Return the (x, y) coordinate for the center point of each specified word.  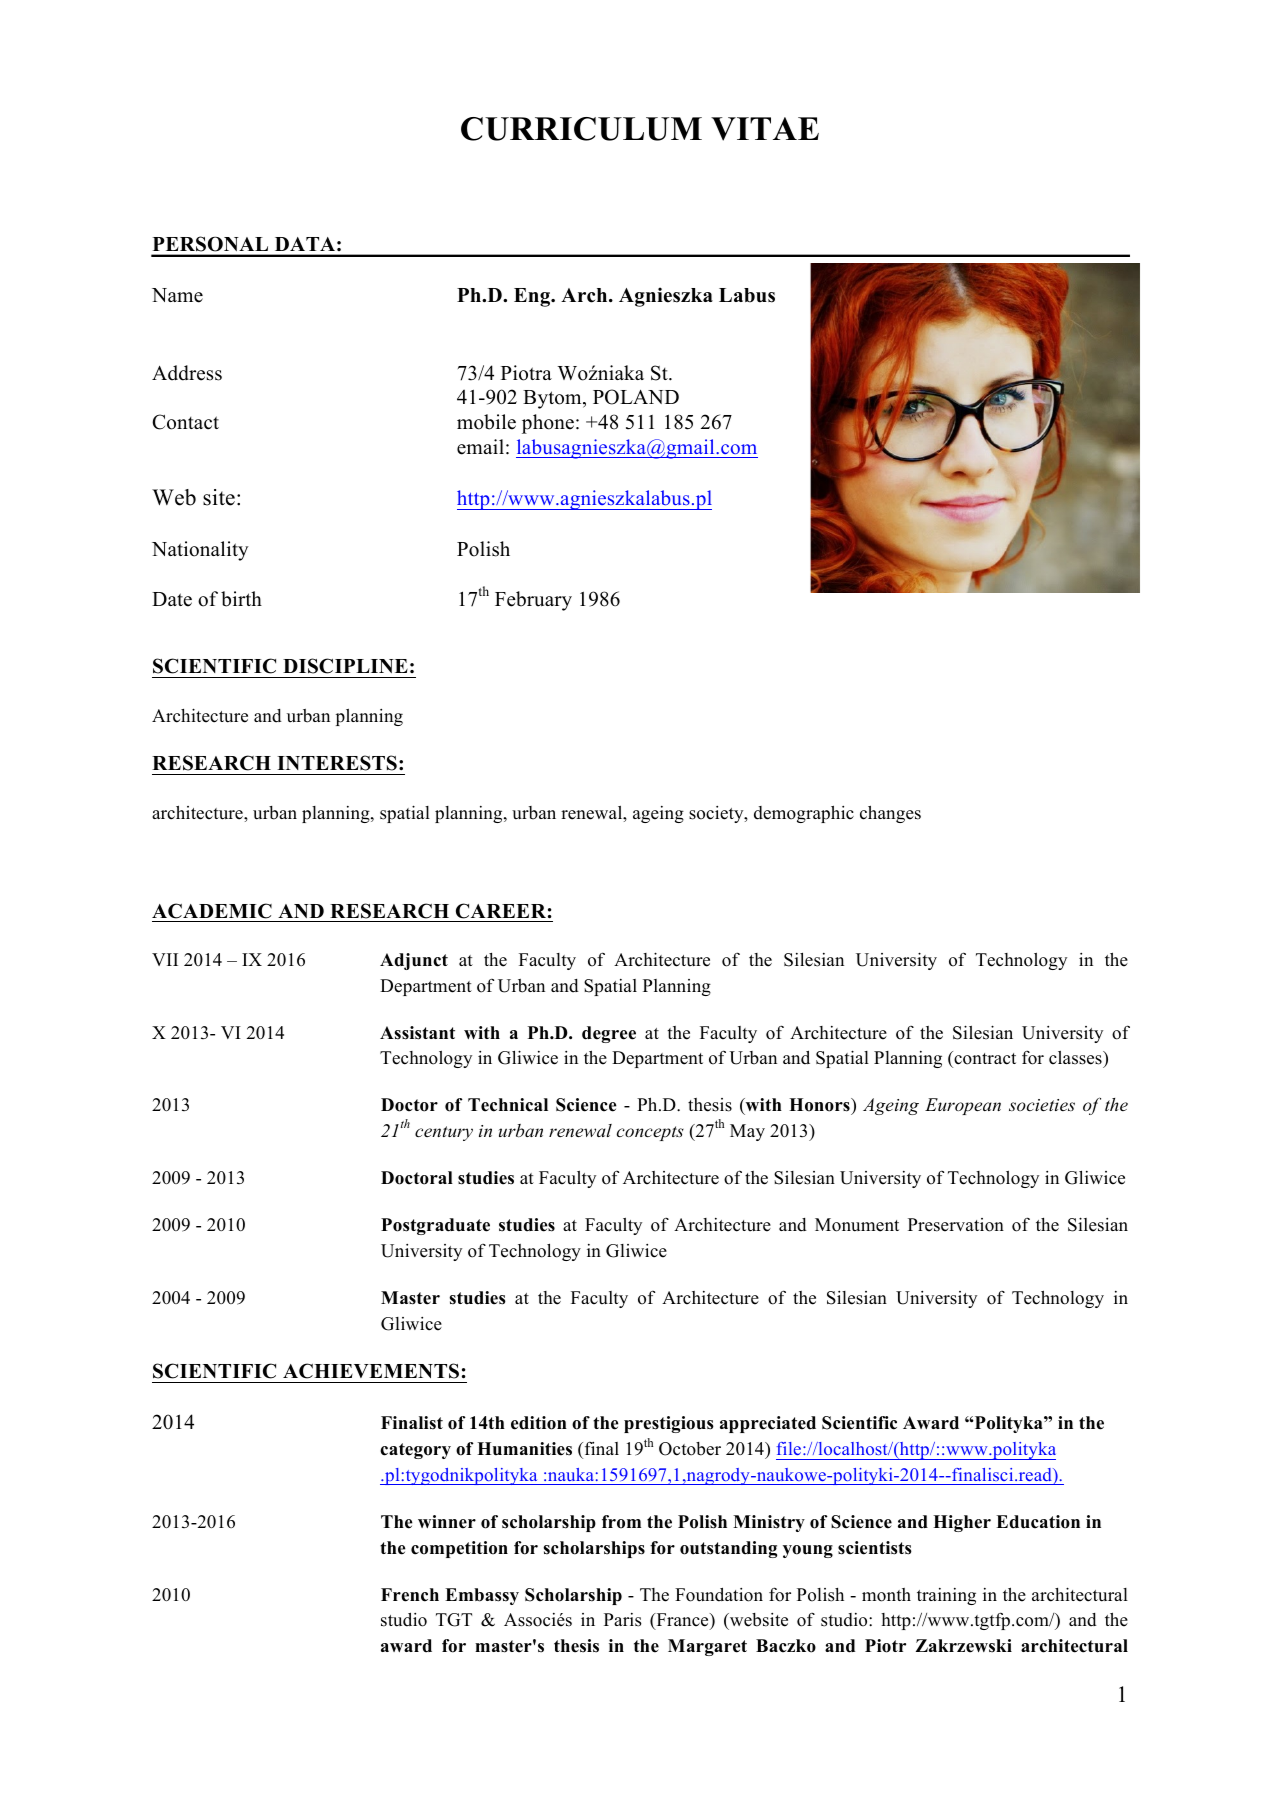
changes (890, 814)
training (946, 1596)
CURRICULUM (581, 129)
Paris (623, 1620)
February (533, 601)
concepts (650, 1133)
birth (241, 599)
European (963, 1106)
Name (177, 295)
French (410, 1595)
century (444, 1133)
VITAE (765, 129)
